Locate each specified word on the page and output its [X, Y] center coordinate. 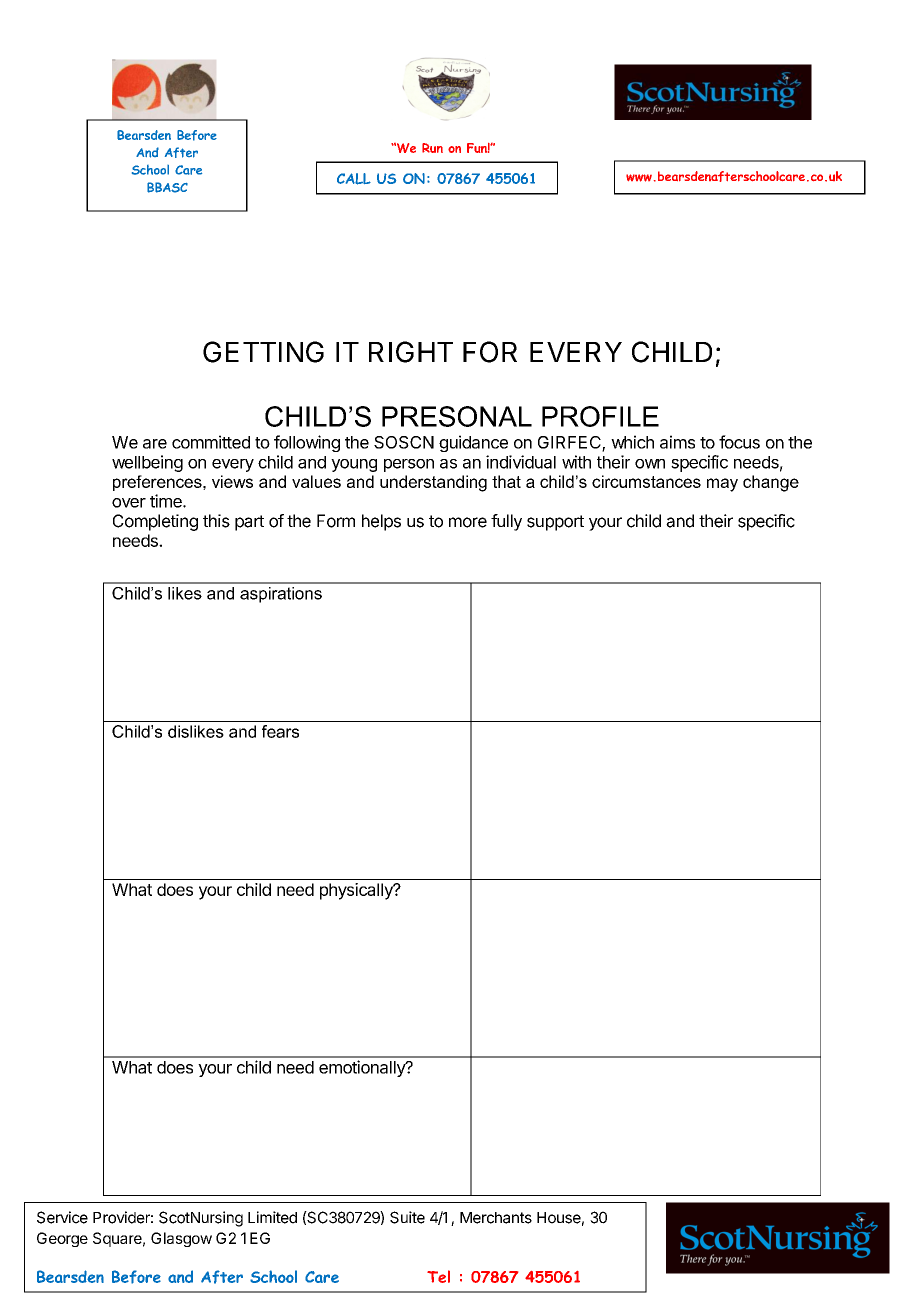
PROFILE [600, 416]
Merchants [496, 1218]
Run [432, 148]
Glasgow [181, 1239]
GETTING [263, 352]
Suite [407, 1217]
